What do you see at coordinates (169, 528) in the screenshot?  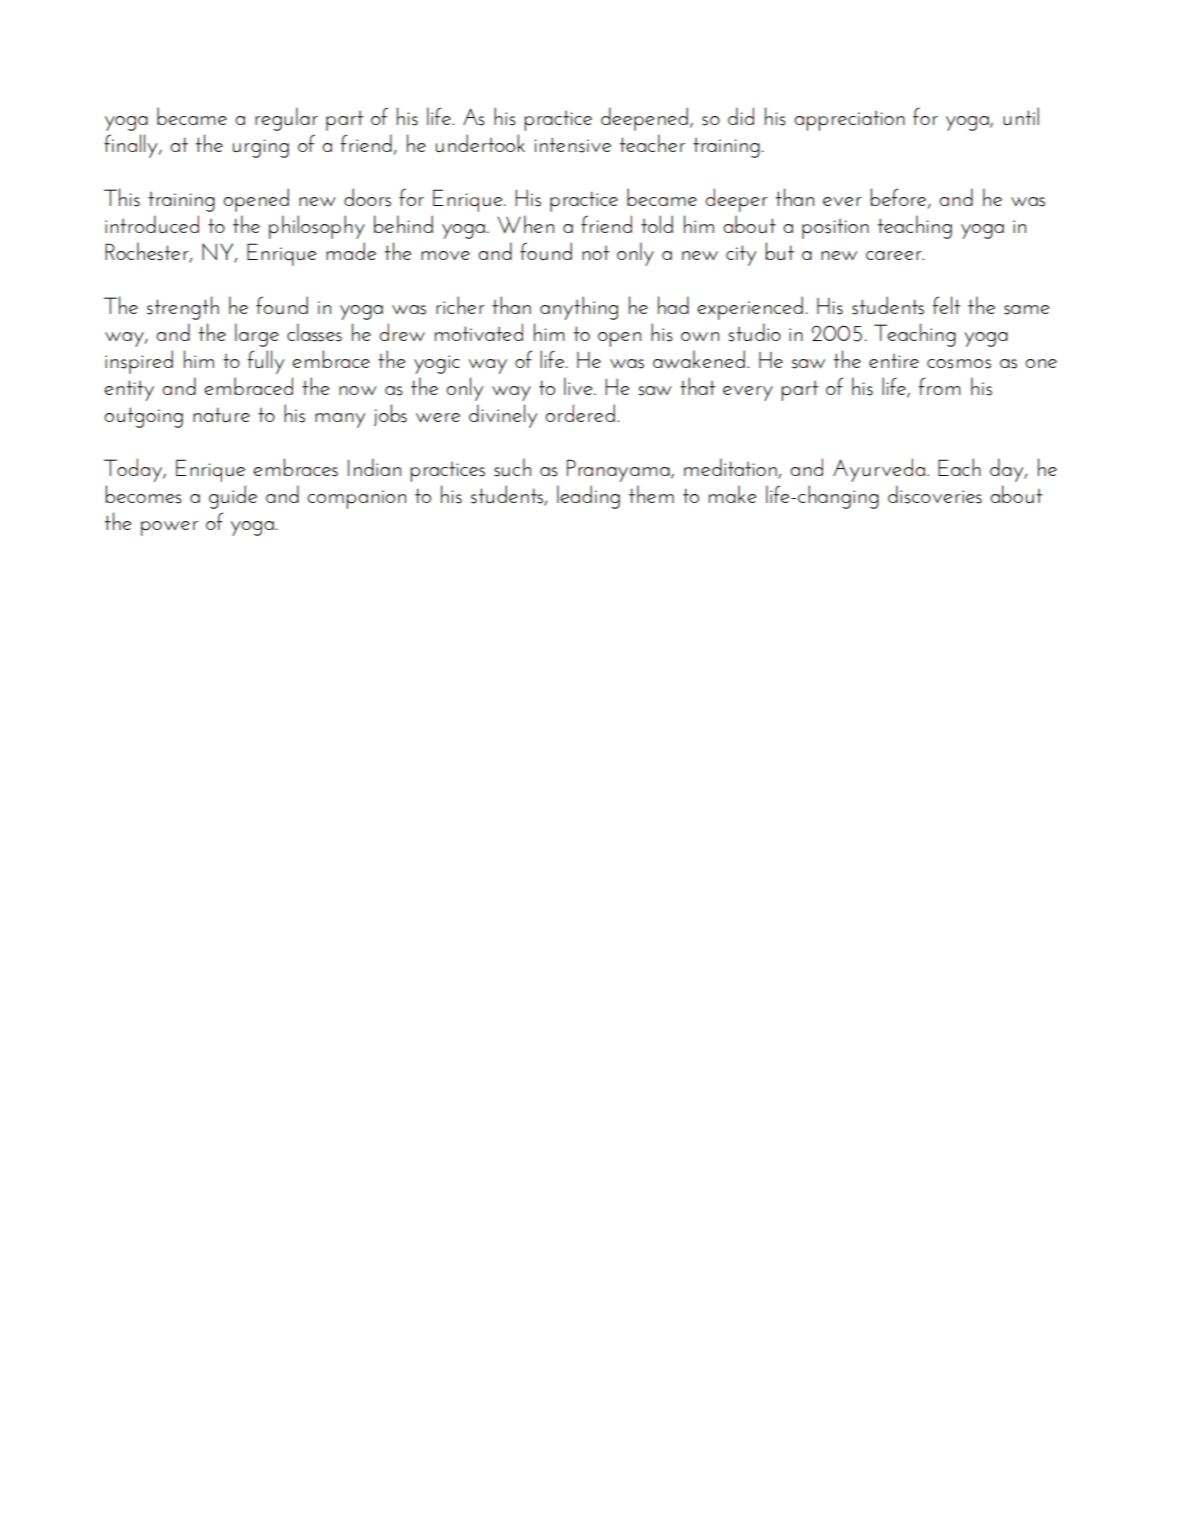 I see `power` at bounding box center [169, 528].
